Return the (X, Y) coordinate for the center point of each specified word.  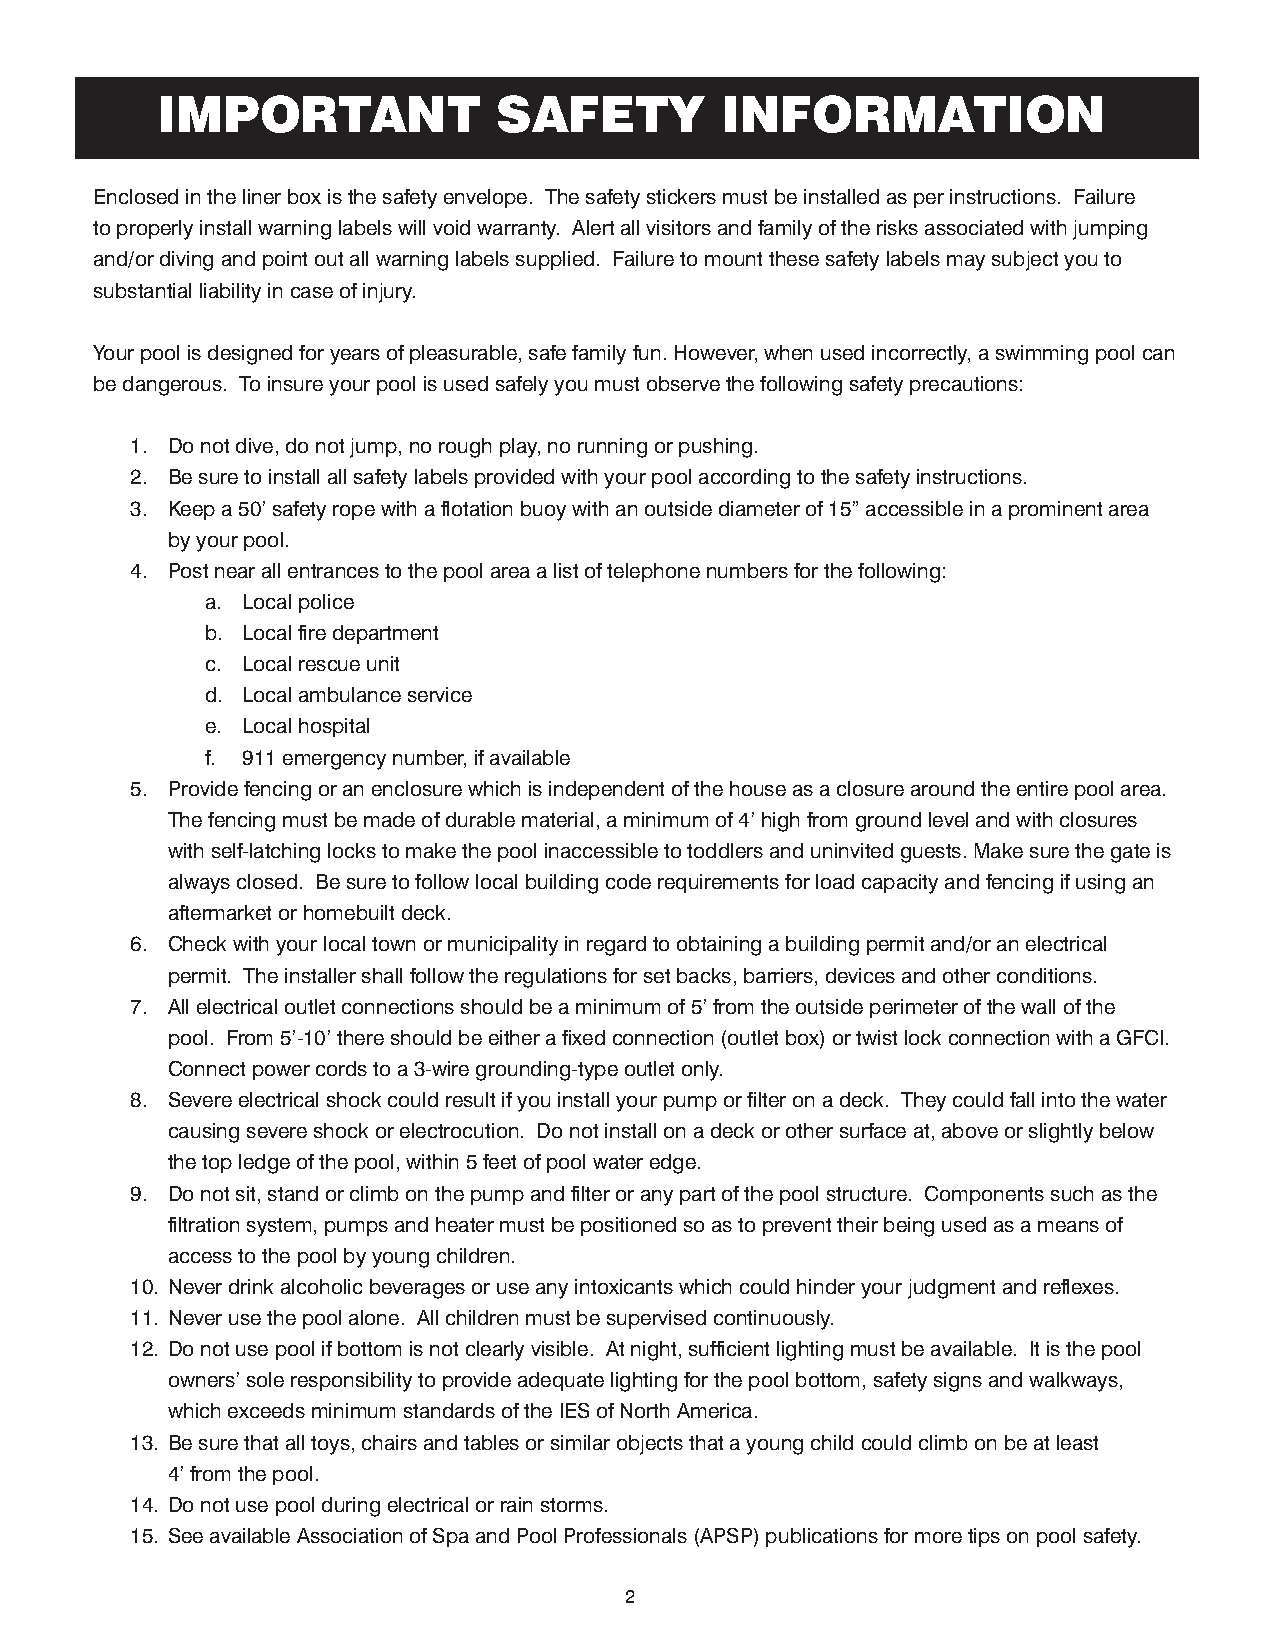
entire (1042, 788)
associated (974, 227)
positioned (628, 1226)
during (351, 1507)
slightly (1061, 1133)
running (612, 448)
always (199, 884)
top (217, 1164)
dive (254, 445)
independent (606, 790)
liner (262, 196)
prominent (1055, 510)
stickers (681, 196)
